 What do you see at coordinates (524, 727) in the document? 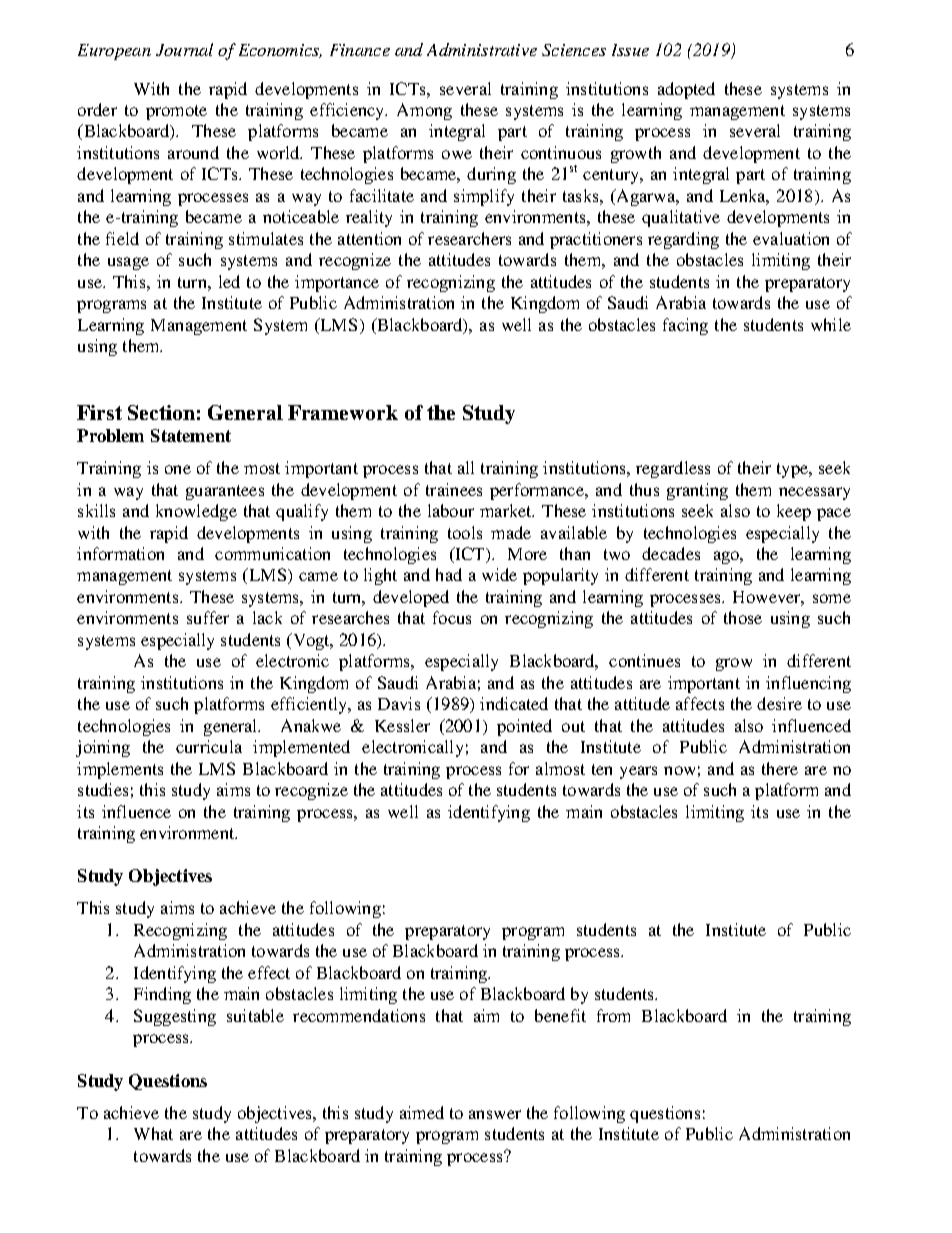
I see `pointed` at bounding box center [524, 727].
